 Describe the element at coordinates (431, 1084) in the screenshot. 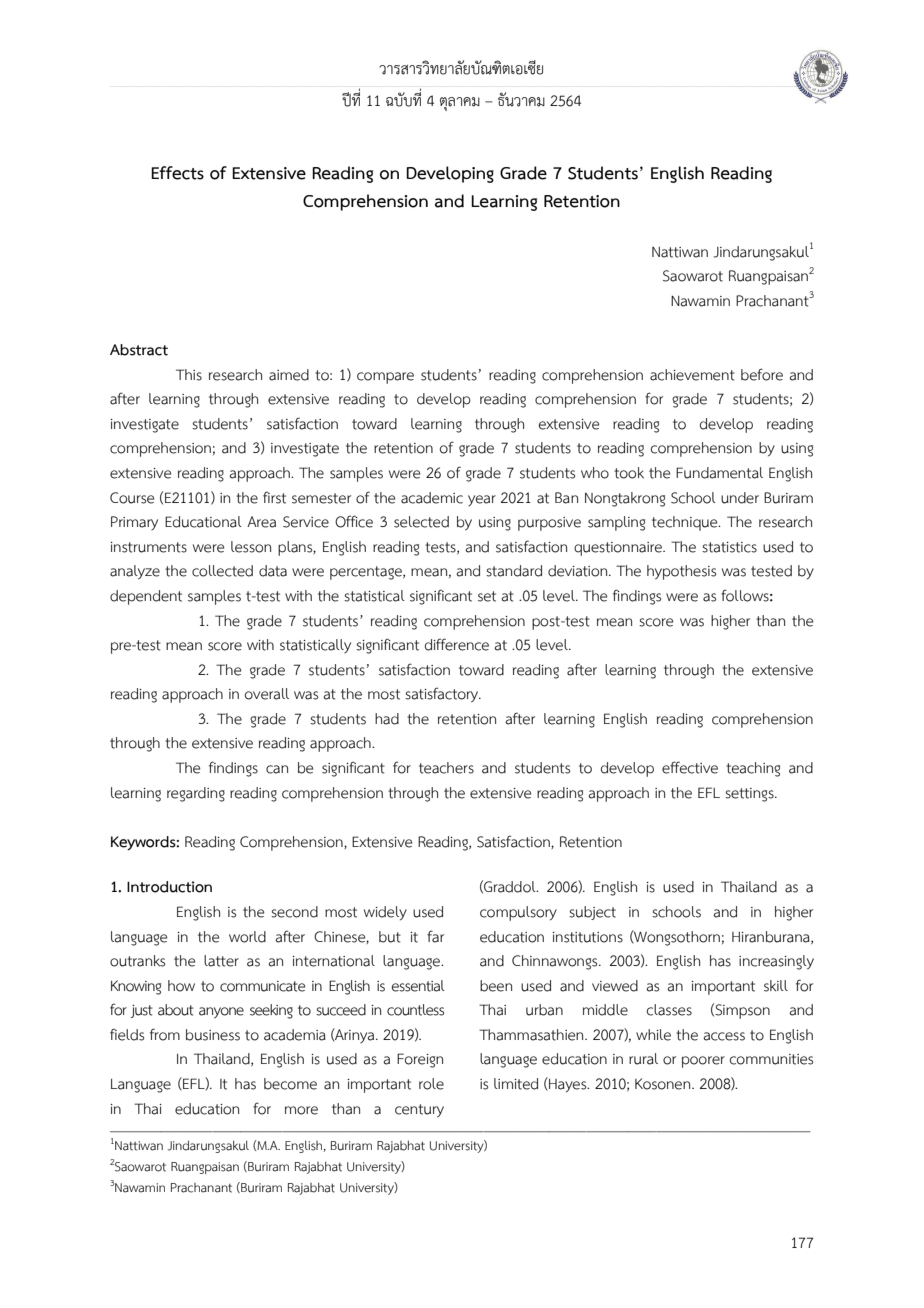

I see `role` at that location.
